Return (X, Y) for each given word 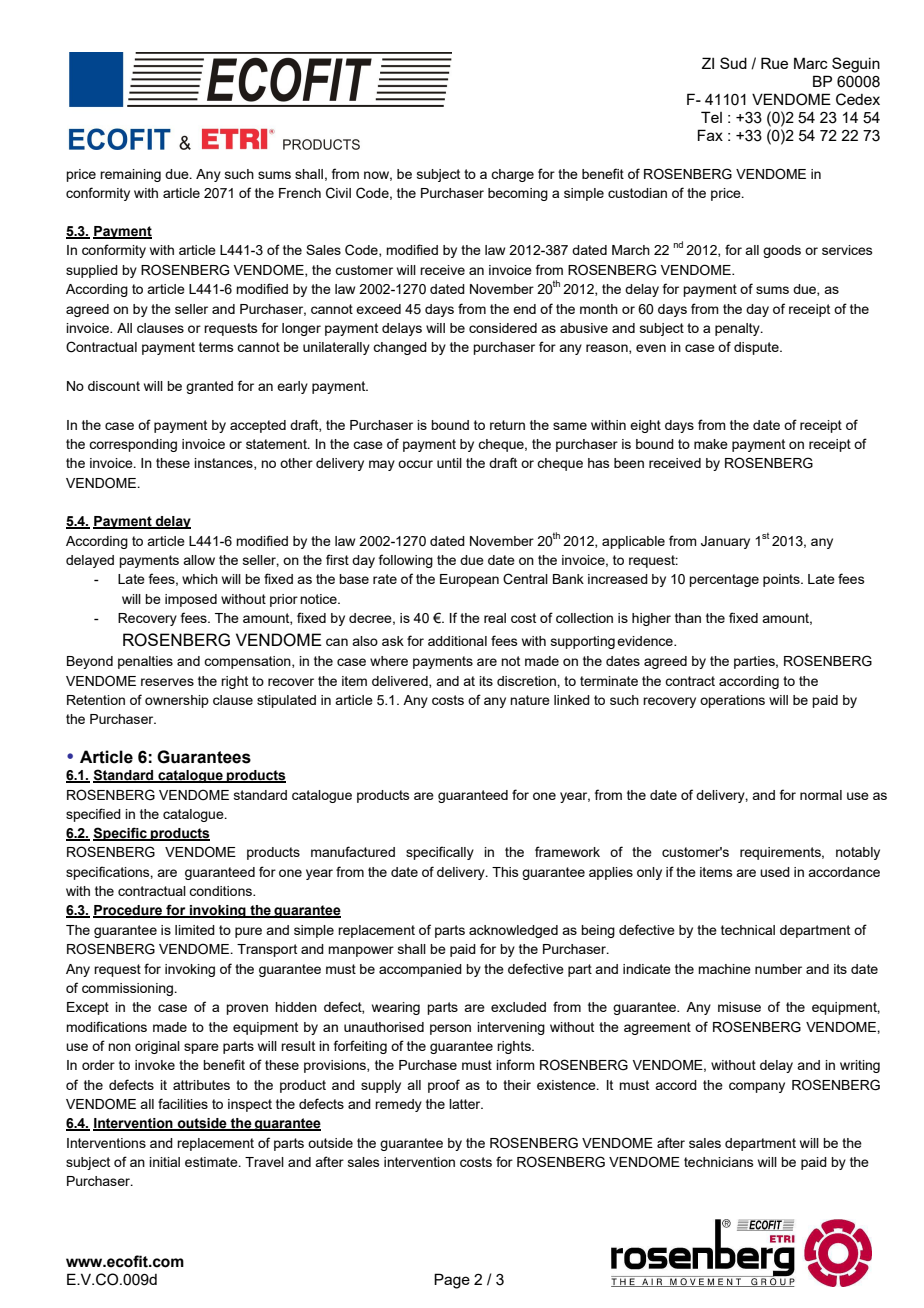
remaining (130, 175)
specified (93, 815)
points (782, 580)
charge (512, 175)
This (505, 872)
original (157, 1047)
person (450, 1029)
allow (199, 560)
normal (821, 795)
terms (216, 347)
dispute (757, 348)
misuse (739, 1007)
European (469, 580)
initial (164, 1162)
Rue (774, 63)
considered (503, 328)
